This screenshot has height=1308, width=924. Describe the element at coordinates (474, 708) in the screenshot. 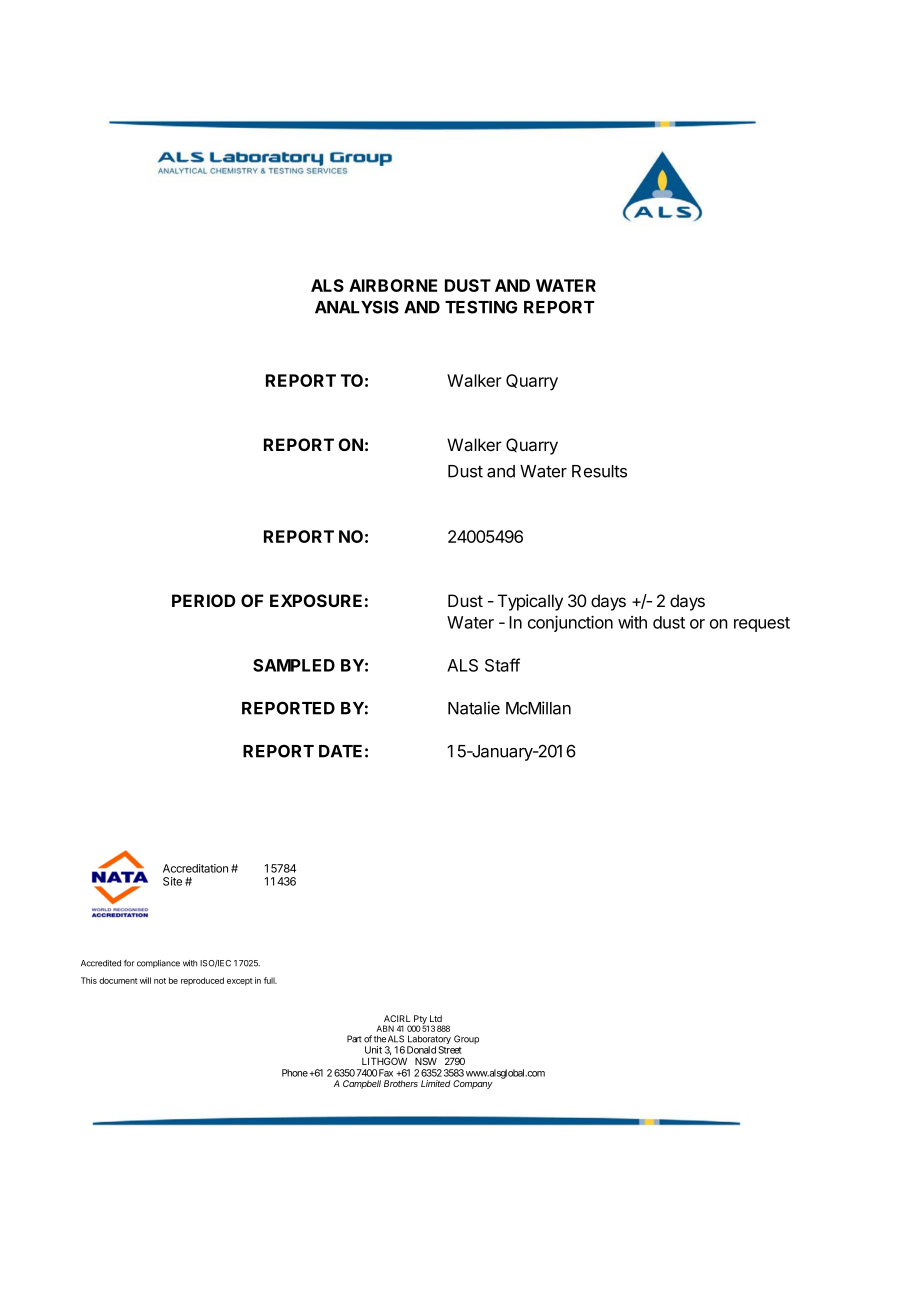

I see `Natalie` at that location.
